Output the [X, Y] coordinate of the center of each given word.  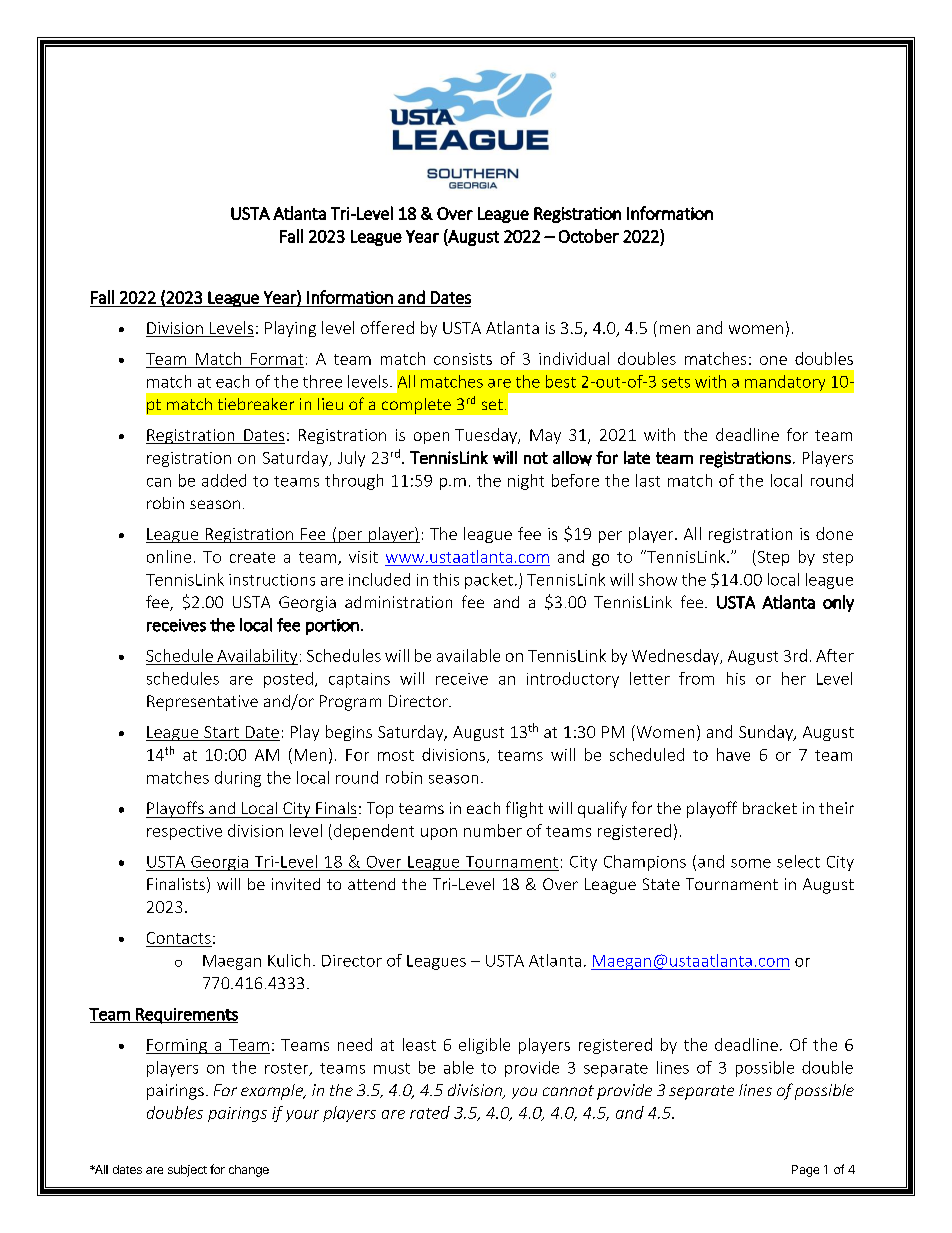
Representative [202, 703]
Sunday [767, 733]
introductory [573, 680]
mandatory [785, 383]
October [589, 236]
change [249, 1171]
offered [387, 327]
